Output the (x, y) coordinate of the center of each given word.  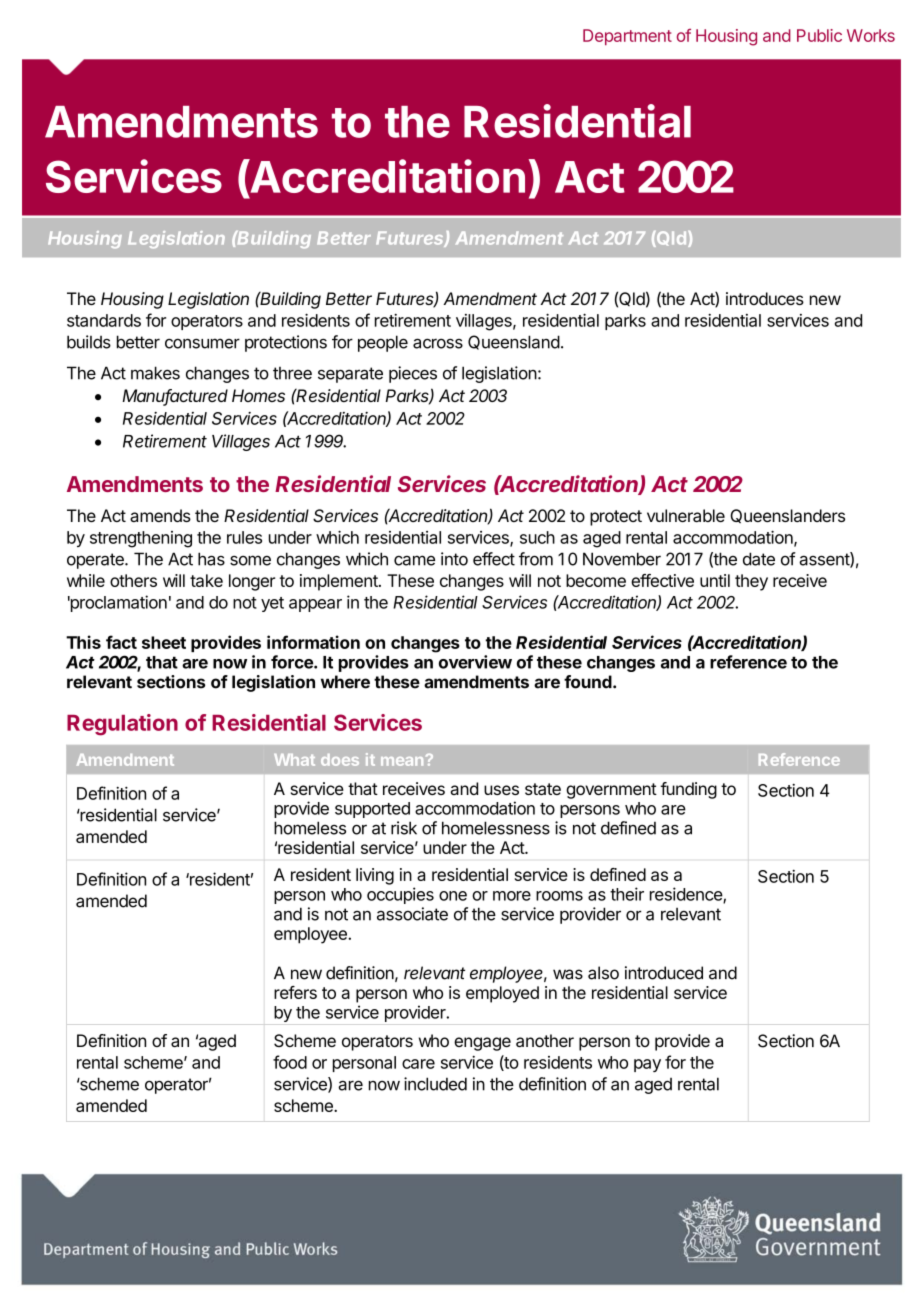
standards (104, 320)
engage (482, 1044)
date (759, 559)
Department (627, 37)
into (454, 559)
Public (819, 35)
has (211, 559)
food (290, 1062)
